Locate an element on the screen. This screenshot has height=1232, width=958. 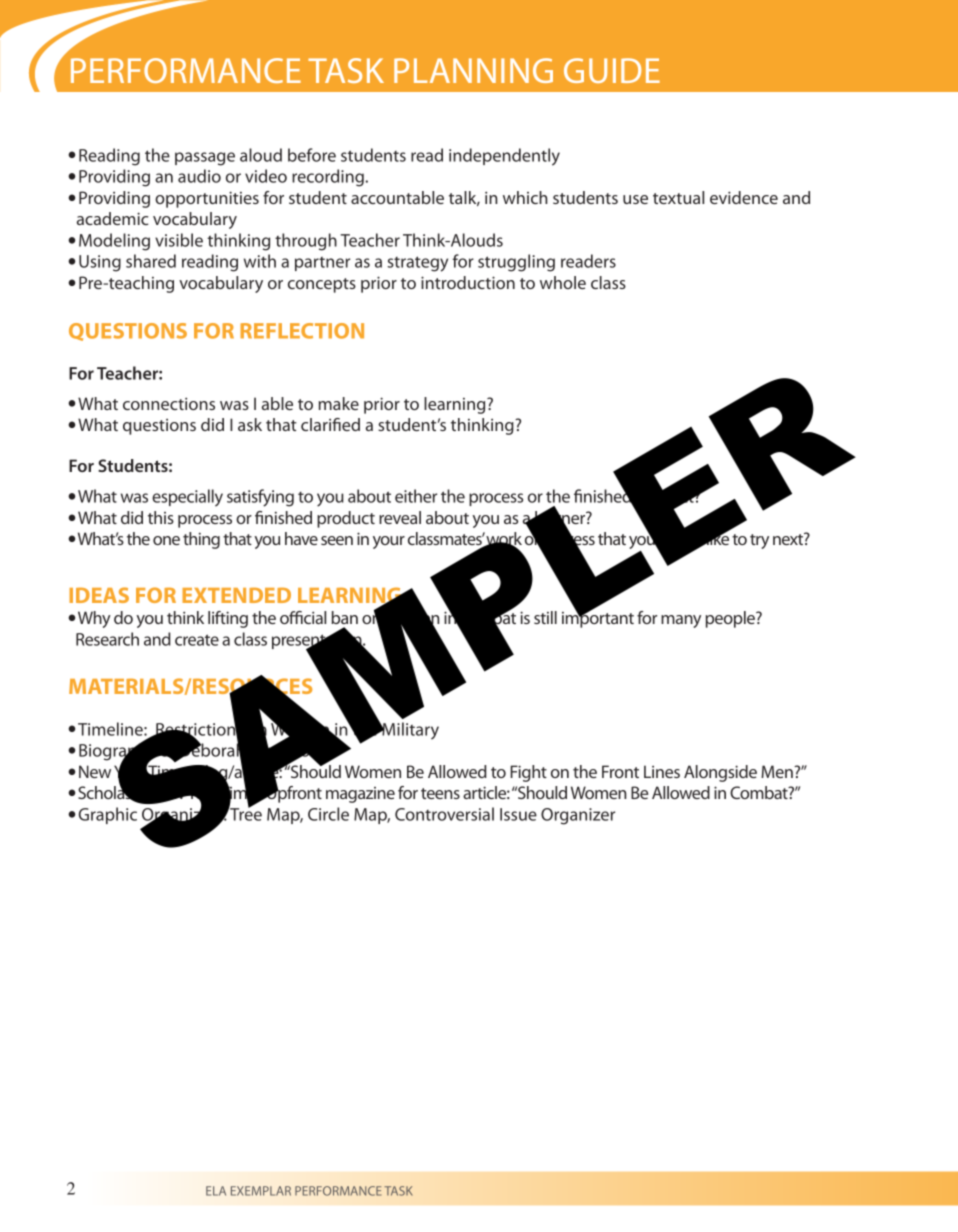
create is located at coordinates (197, 640).
